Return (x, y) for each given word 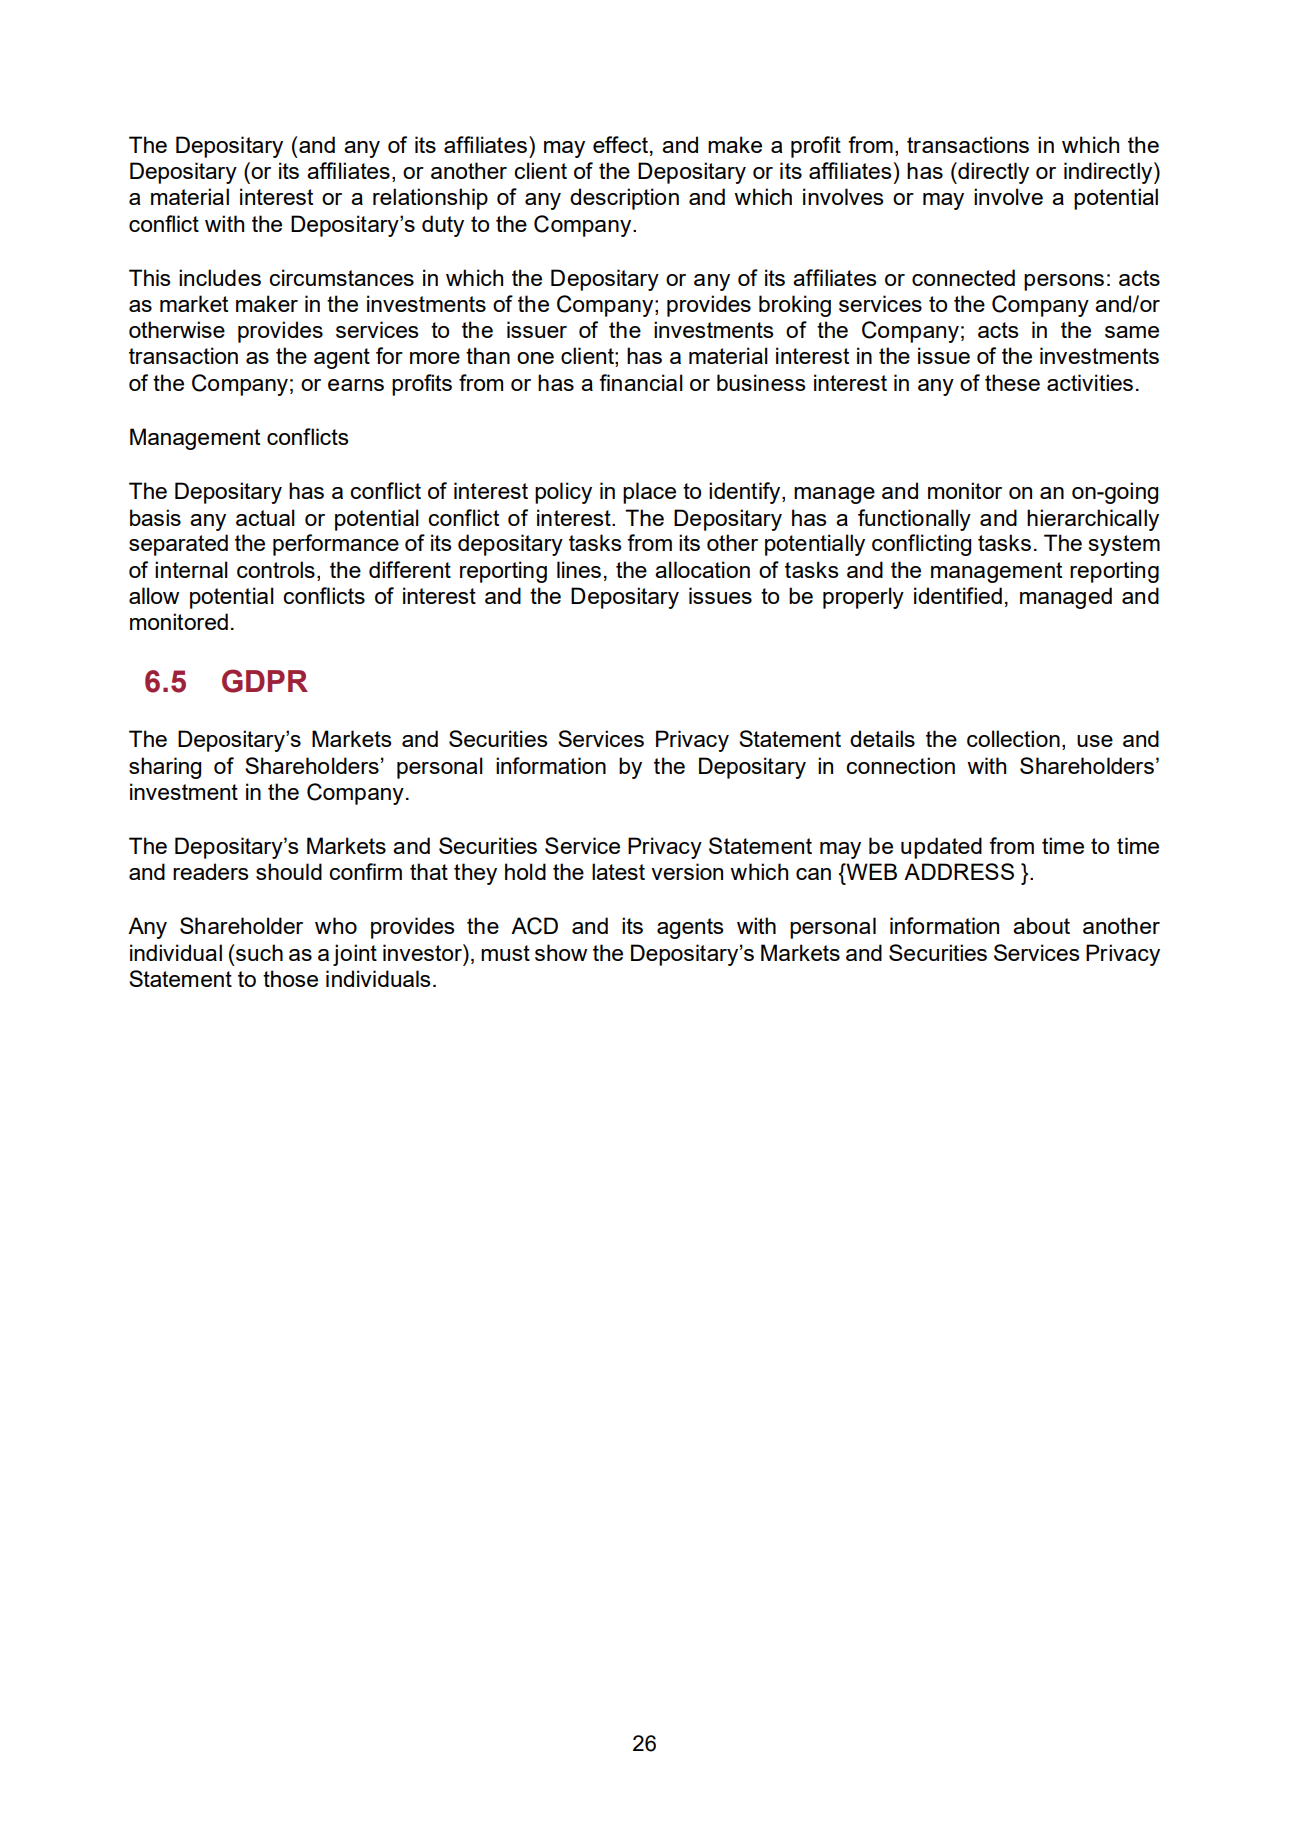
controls (276, 569)
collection (1013, 738)
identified (958, 595)
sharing (165, 768)
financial (641, 382)
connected (963, 277)
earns (356, 385)
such (259, 952)
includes (220, 277)
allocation (702, 569)
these (1012, 382)
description (624, 199)
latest (618, 871)
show (561, 952)
